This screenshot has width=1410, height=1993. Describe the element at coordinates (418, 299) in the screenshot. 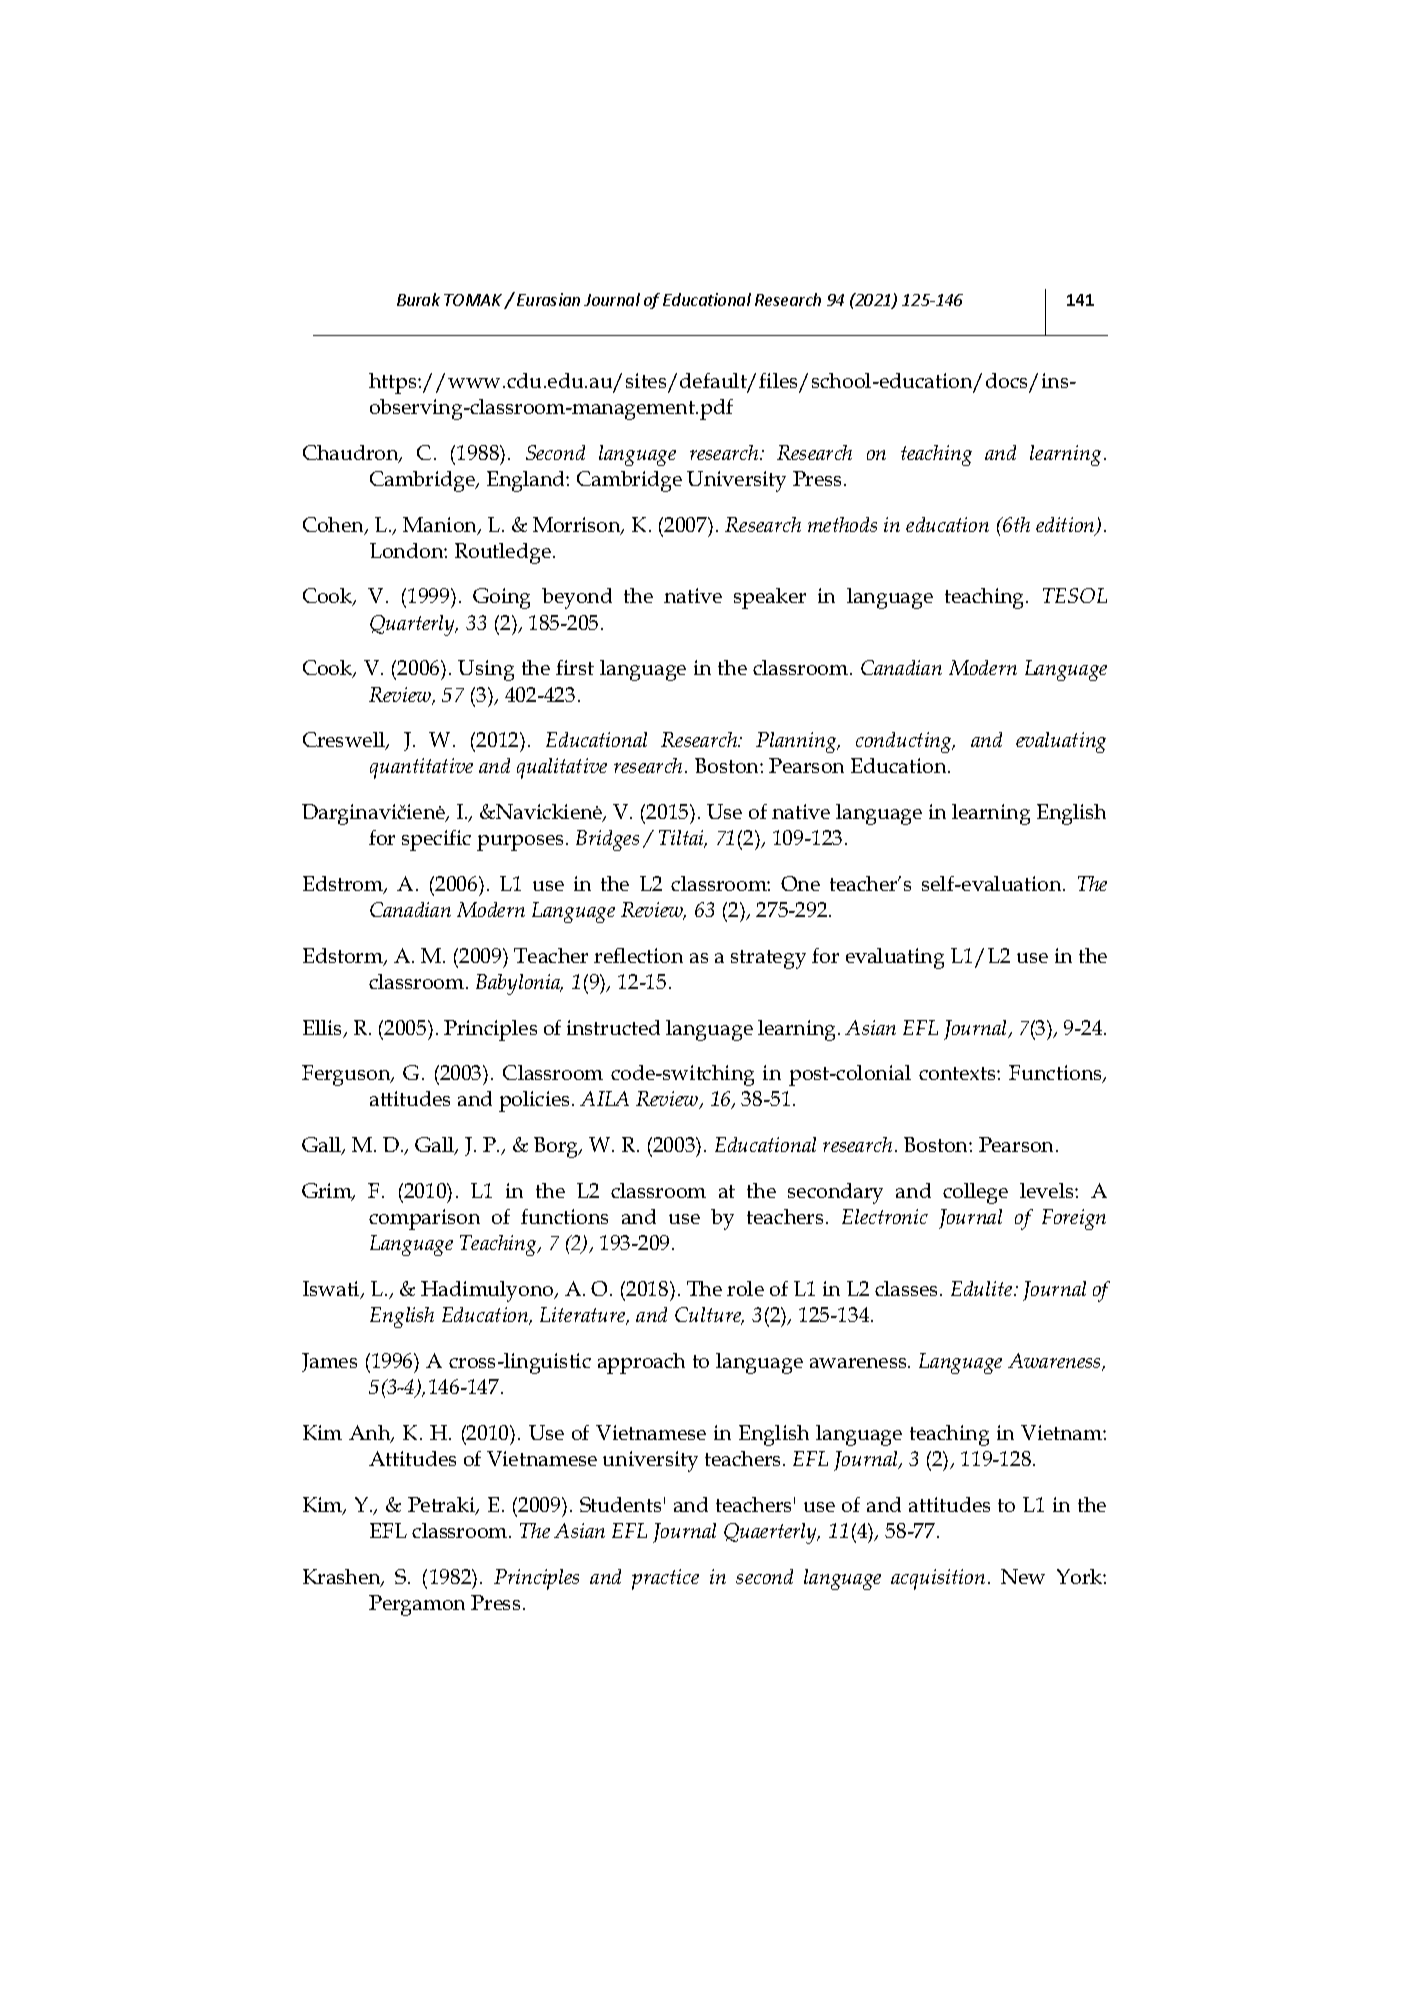

I see `Burak` at that location.
